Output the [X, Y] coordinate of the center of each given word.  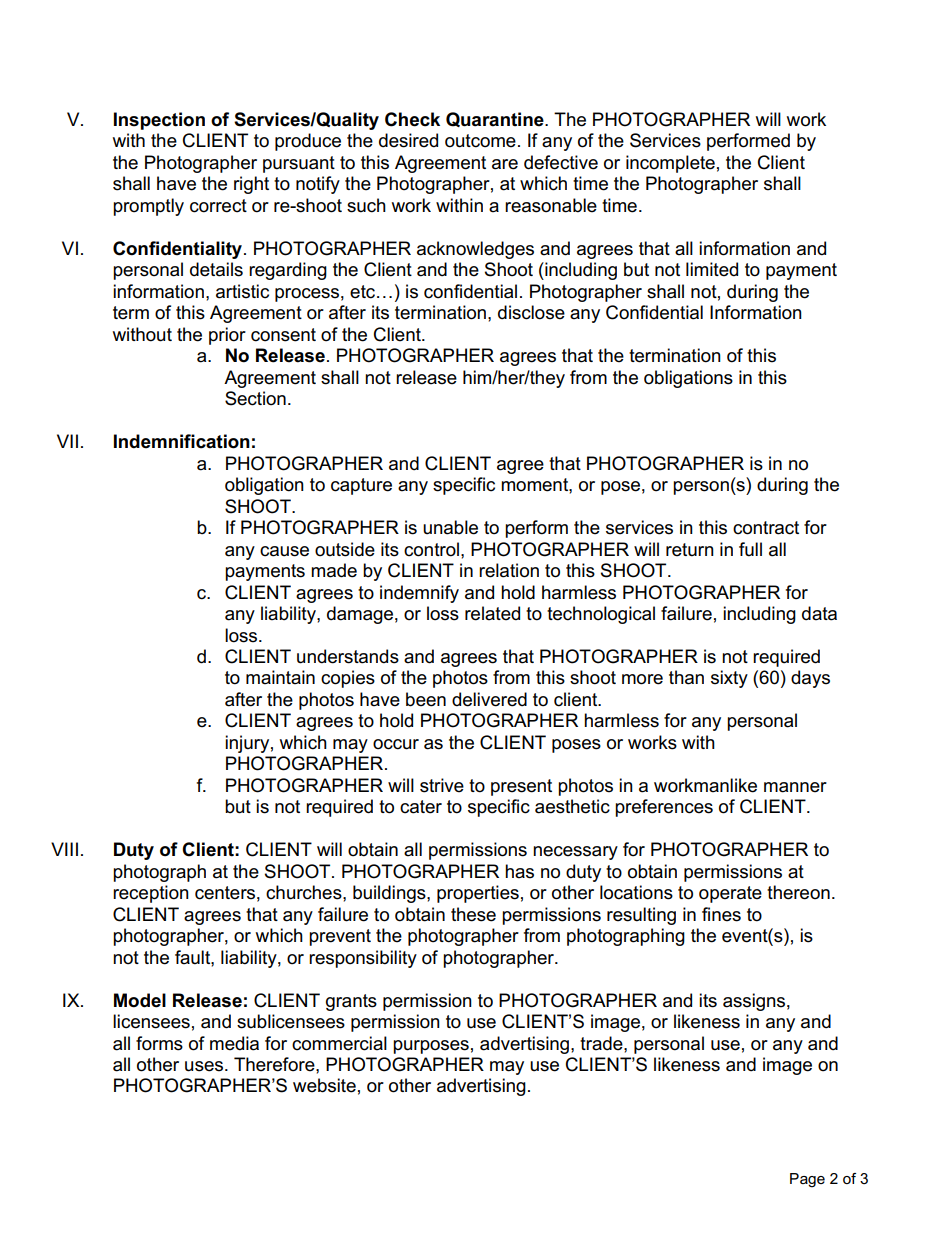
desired [408, 140]
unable [450, 527]
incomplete [670, 164]
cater [421, 807]
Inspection [159, 121]
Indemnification [182, 441]
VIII [64, 849]
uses [205, 1066]
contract [766, 528]
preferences [664, 808]
